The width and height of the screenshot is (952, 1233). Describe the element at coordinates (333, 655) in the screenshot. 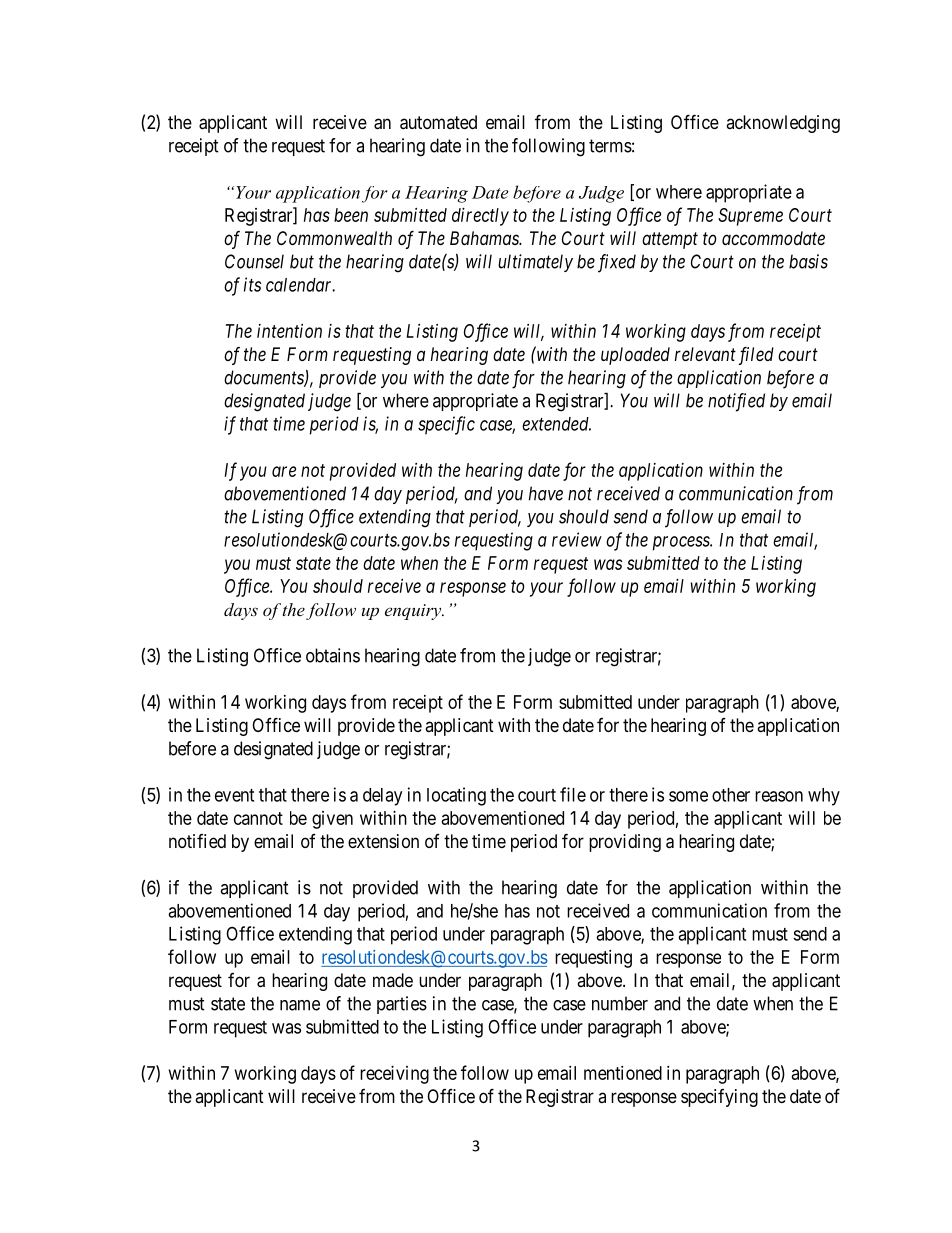

I see `obtains` at that location.
